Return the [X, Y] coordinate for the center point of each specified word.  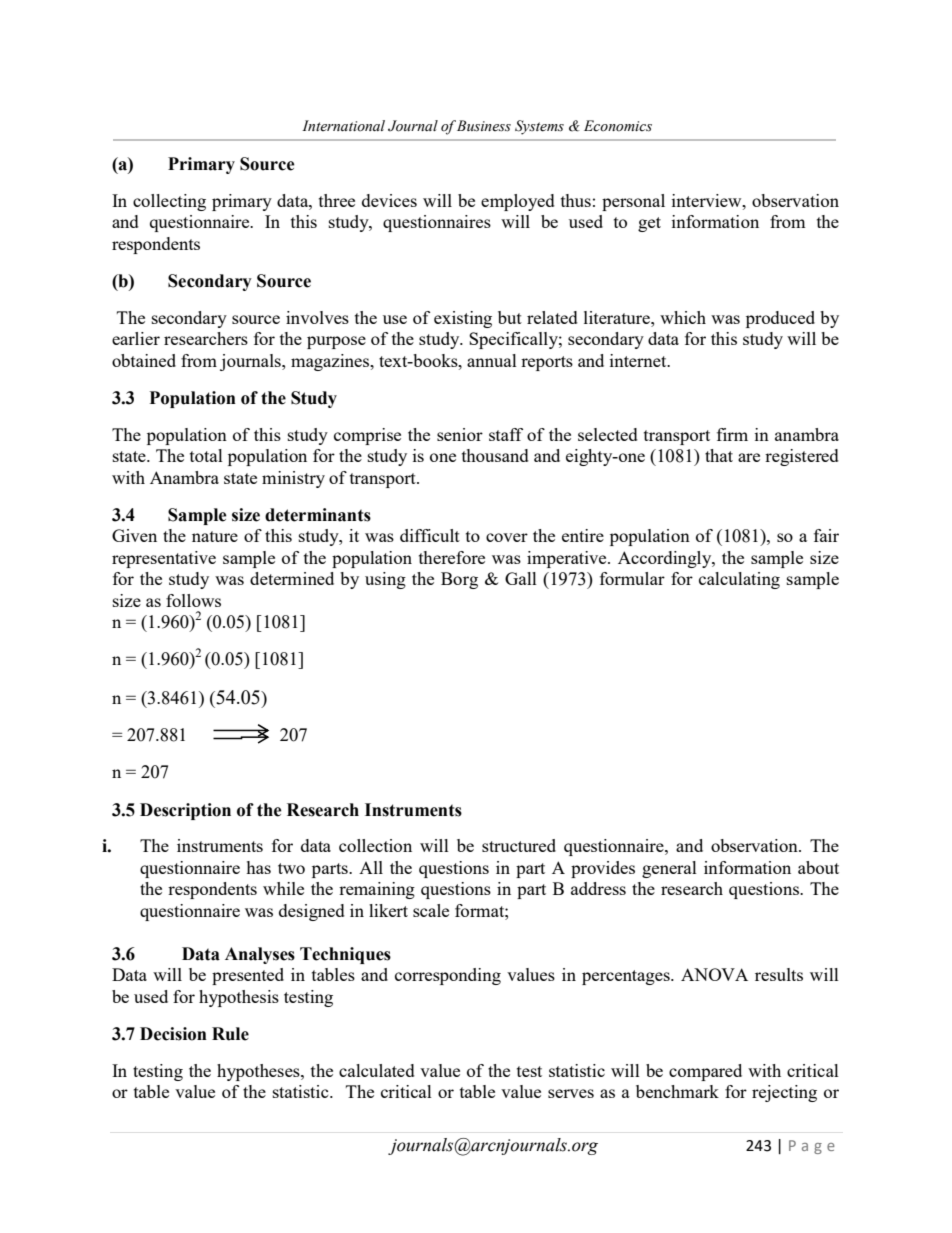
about [818, 867]
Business [484, 126]
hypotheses [259, 1072]
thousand [495, 455]
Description [185, 811]
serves [571, 1093]
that [719, 455]
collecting [169, 202]
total [206, 455]
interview [708, 200]
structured [519, 845]
